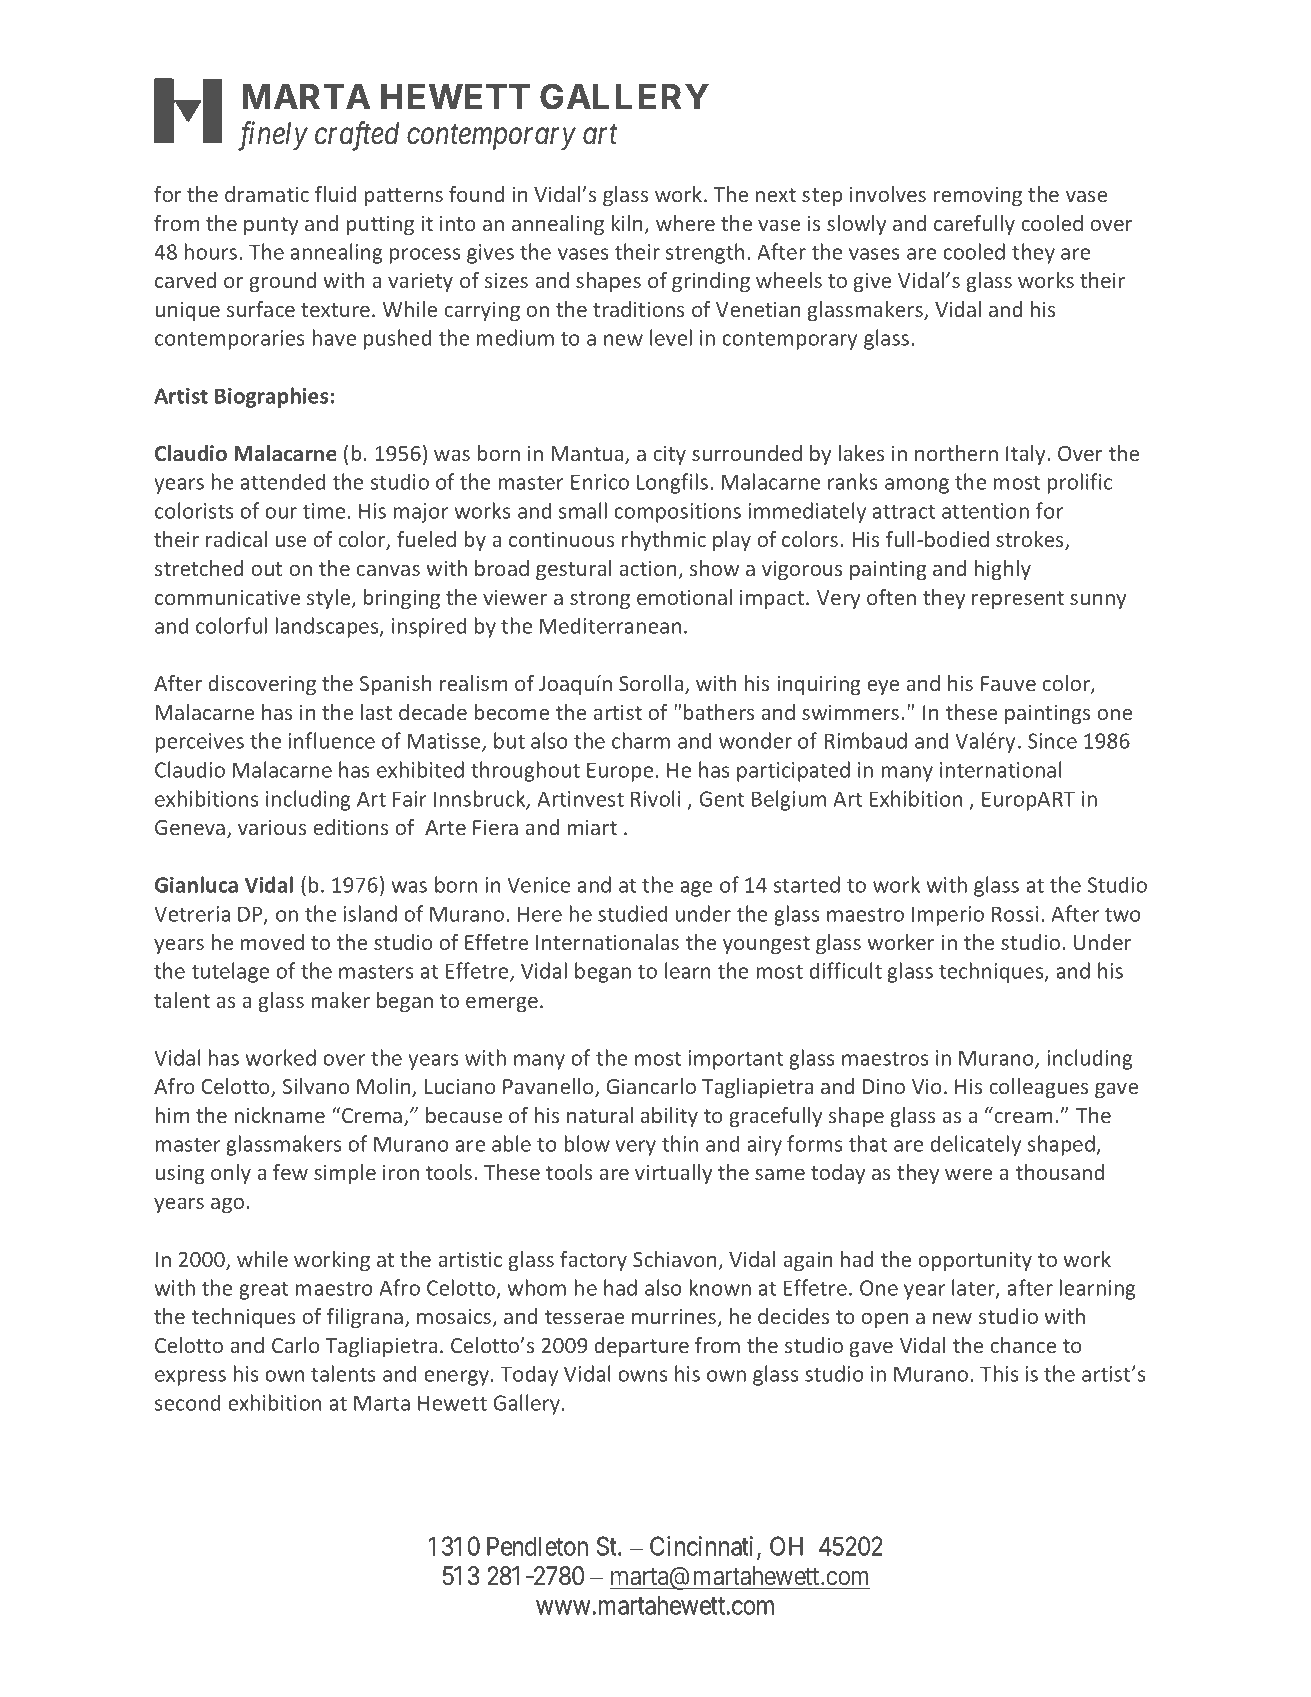 The width and height of the screenshot is (1311, 1697). I want to click on Rossi, so click(1015, 914).
